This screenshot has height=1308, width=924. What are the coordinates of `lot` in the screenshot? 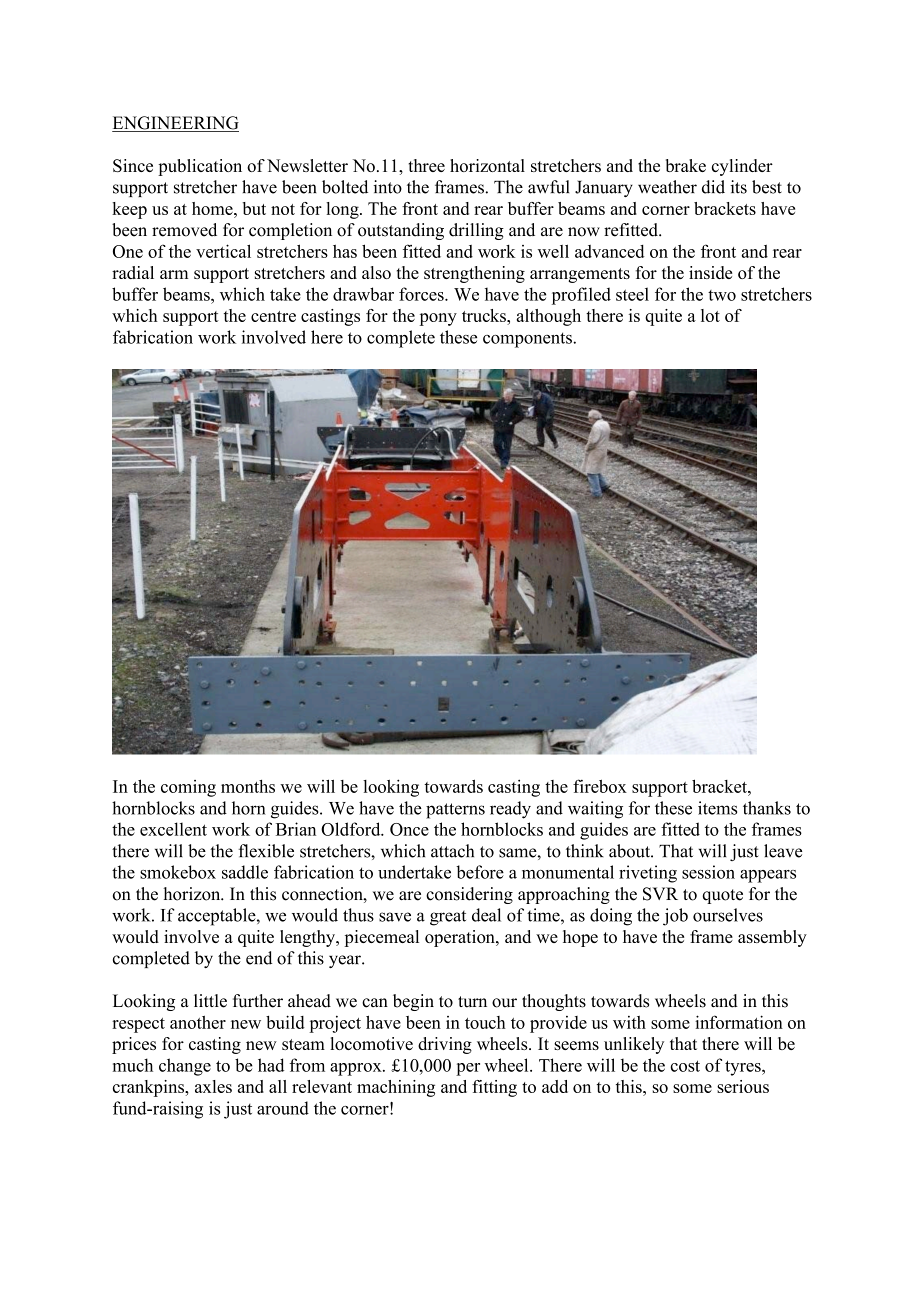 It's located at (710, 315).
